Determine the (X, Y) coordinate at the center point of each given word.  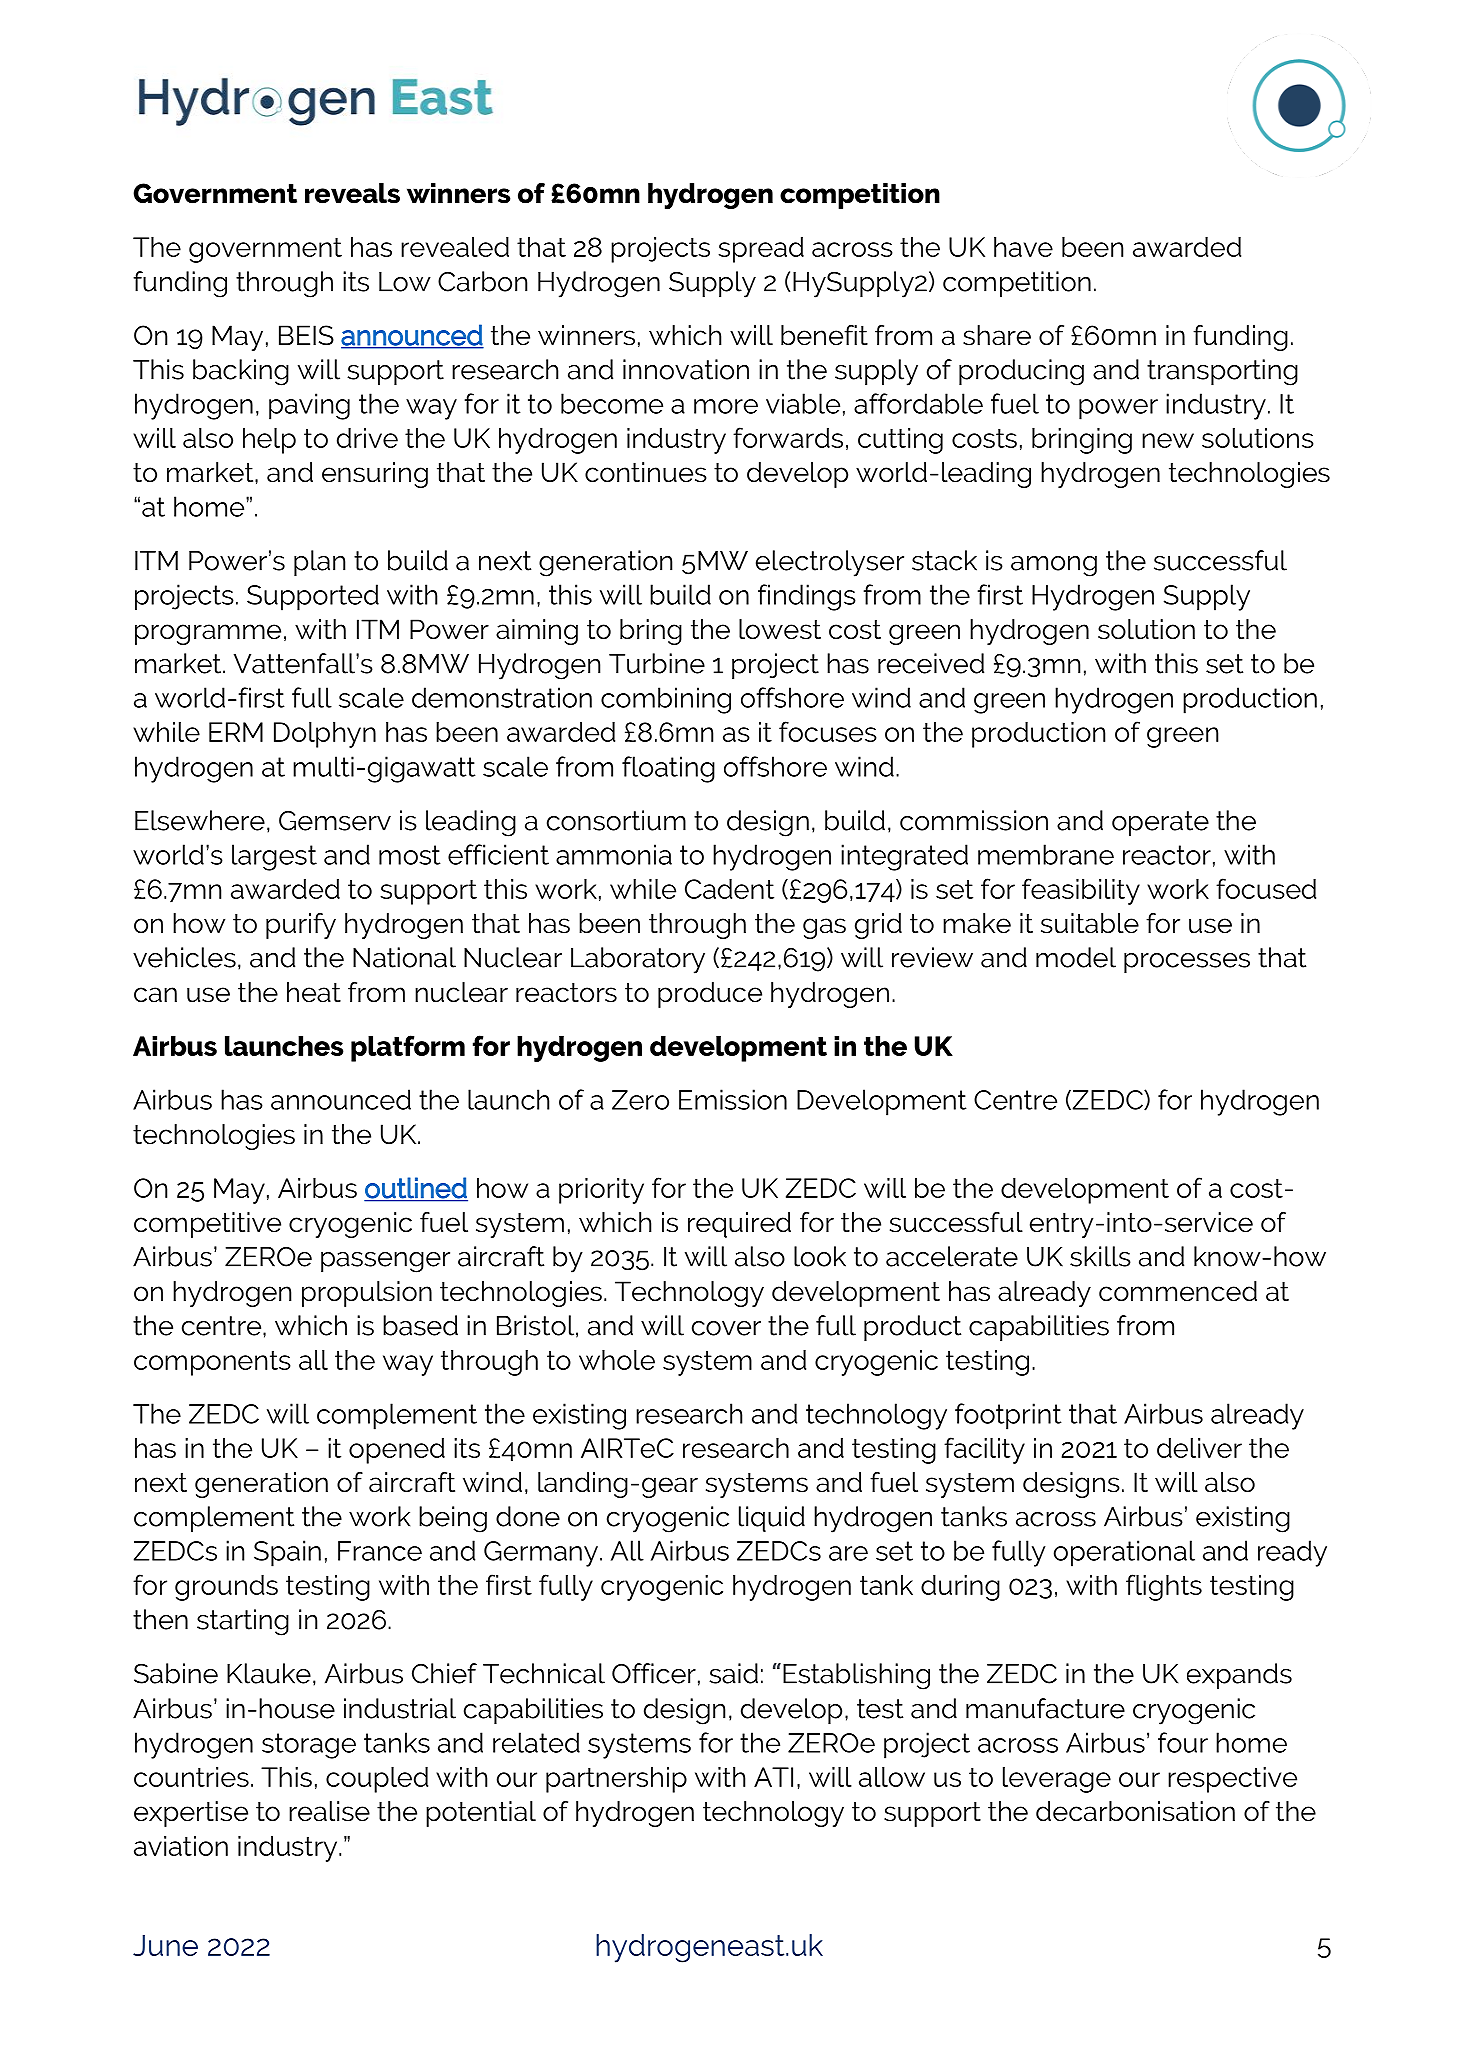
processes (1187, 963)
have (1023, 247)
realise (329, 1811)
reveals (352, 193)
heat (314, 992)
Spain (287, 1553)
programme (208, 634)
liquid (772, 1519)
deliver (1199, 1448)
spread (761, 250)
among (1054, 566)
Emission (733, 1099)
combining (666, 700)
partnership (616, 1780)
